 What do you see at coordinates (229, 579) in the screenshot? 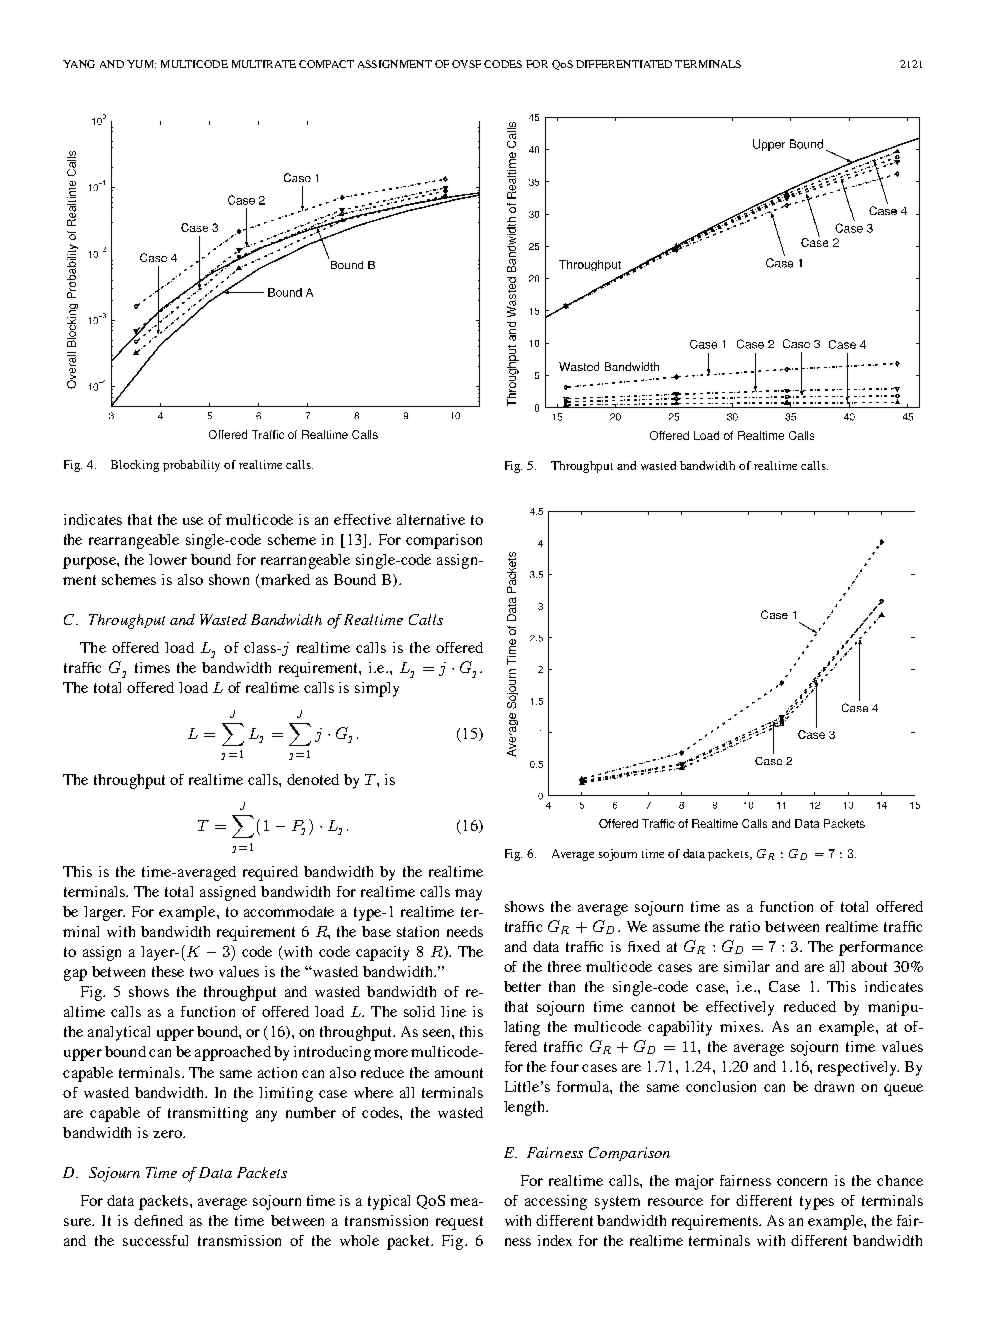
I see `shown` at bounding box center [229, 579].
